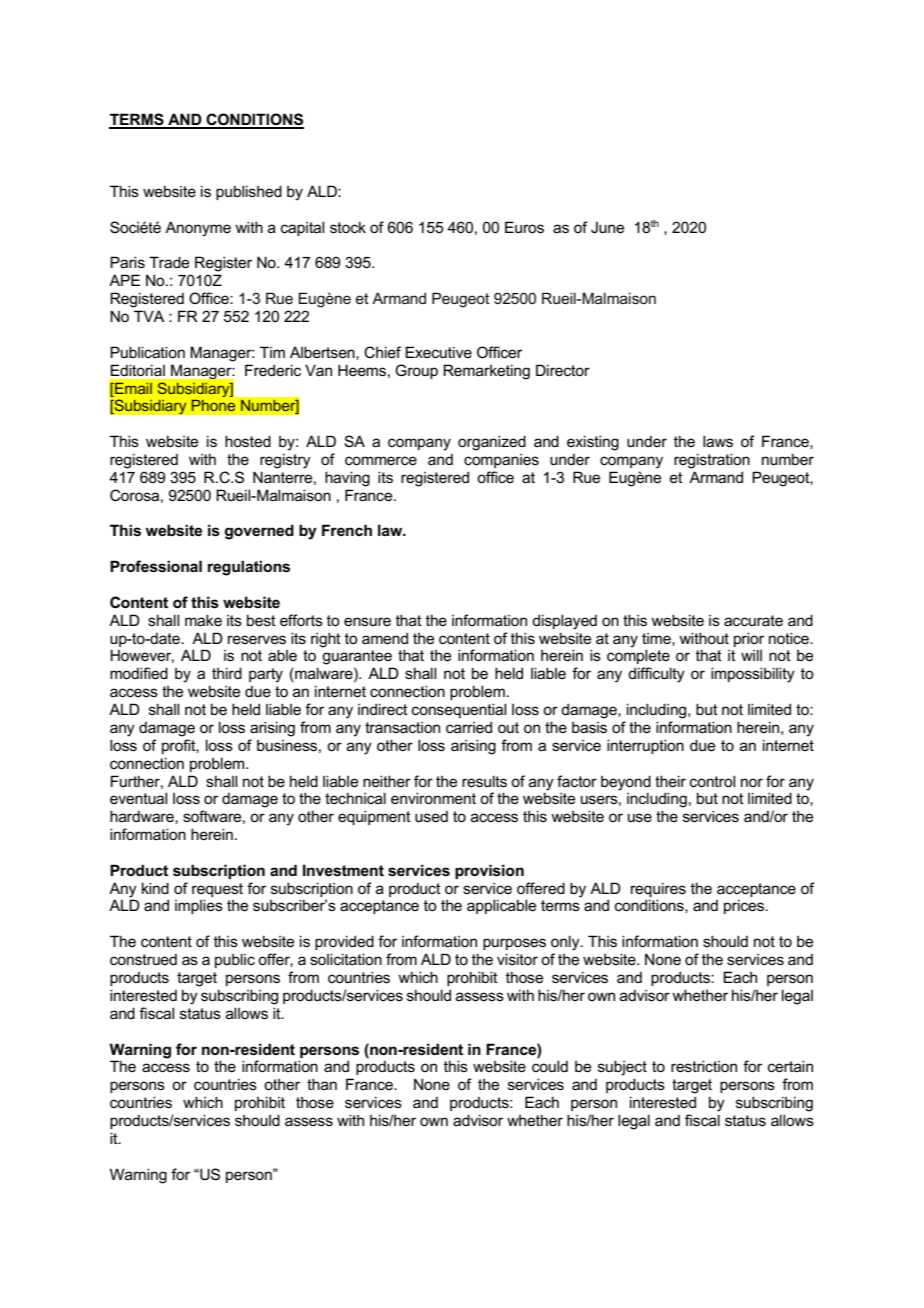 This screenshot has width=924, height=1308. I want to click on request, so click(217, 890).
